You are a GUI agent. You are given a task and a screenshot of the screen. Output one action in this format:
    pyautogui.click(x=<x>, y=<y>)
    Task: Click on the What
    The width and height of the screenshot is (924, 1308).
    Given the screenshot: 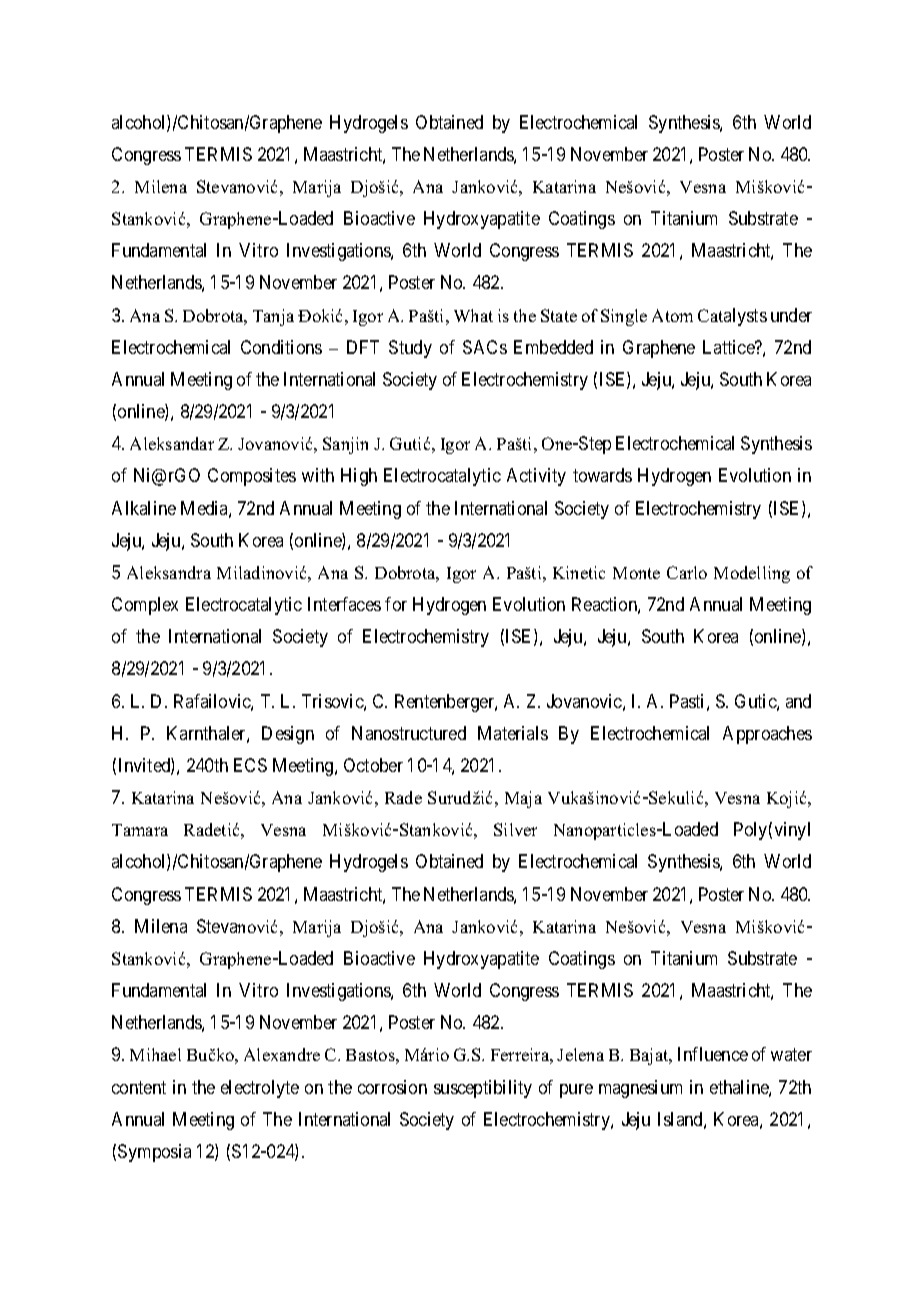 What is the action you would take?
    pyautogui.click(x=473, y=315)
